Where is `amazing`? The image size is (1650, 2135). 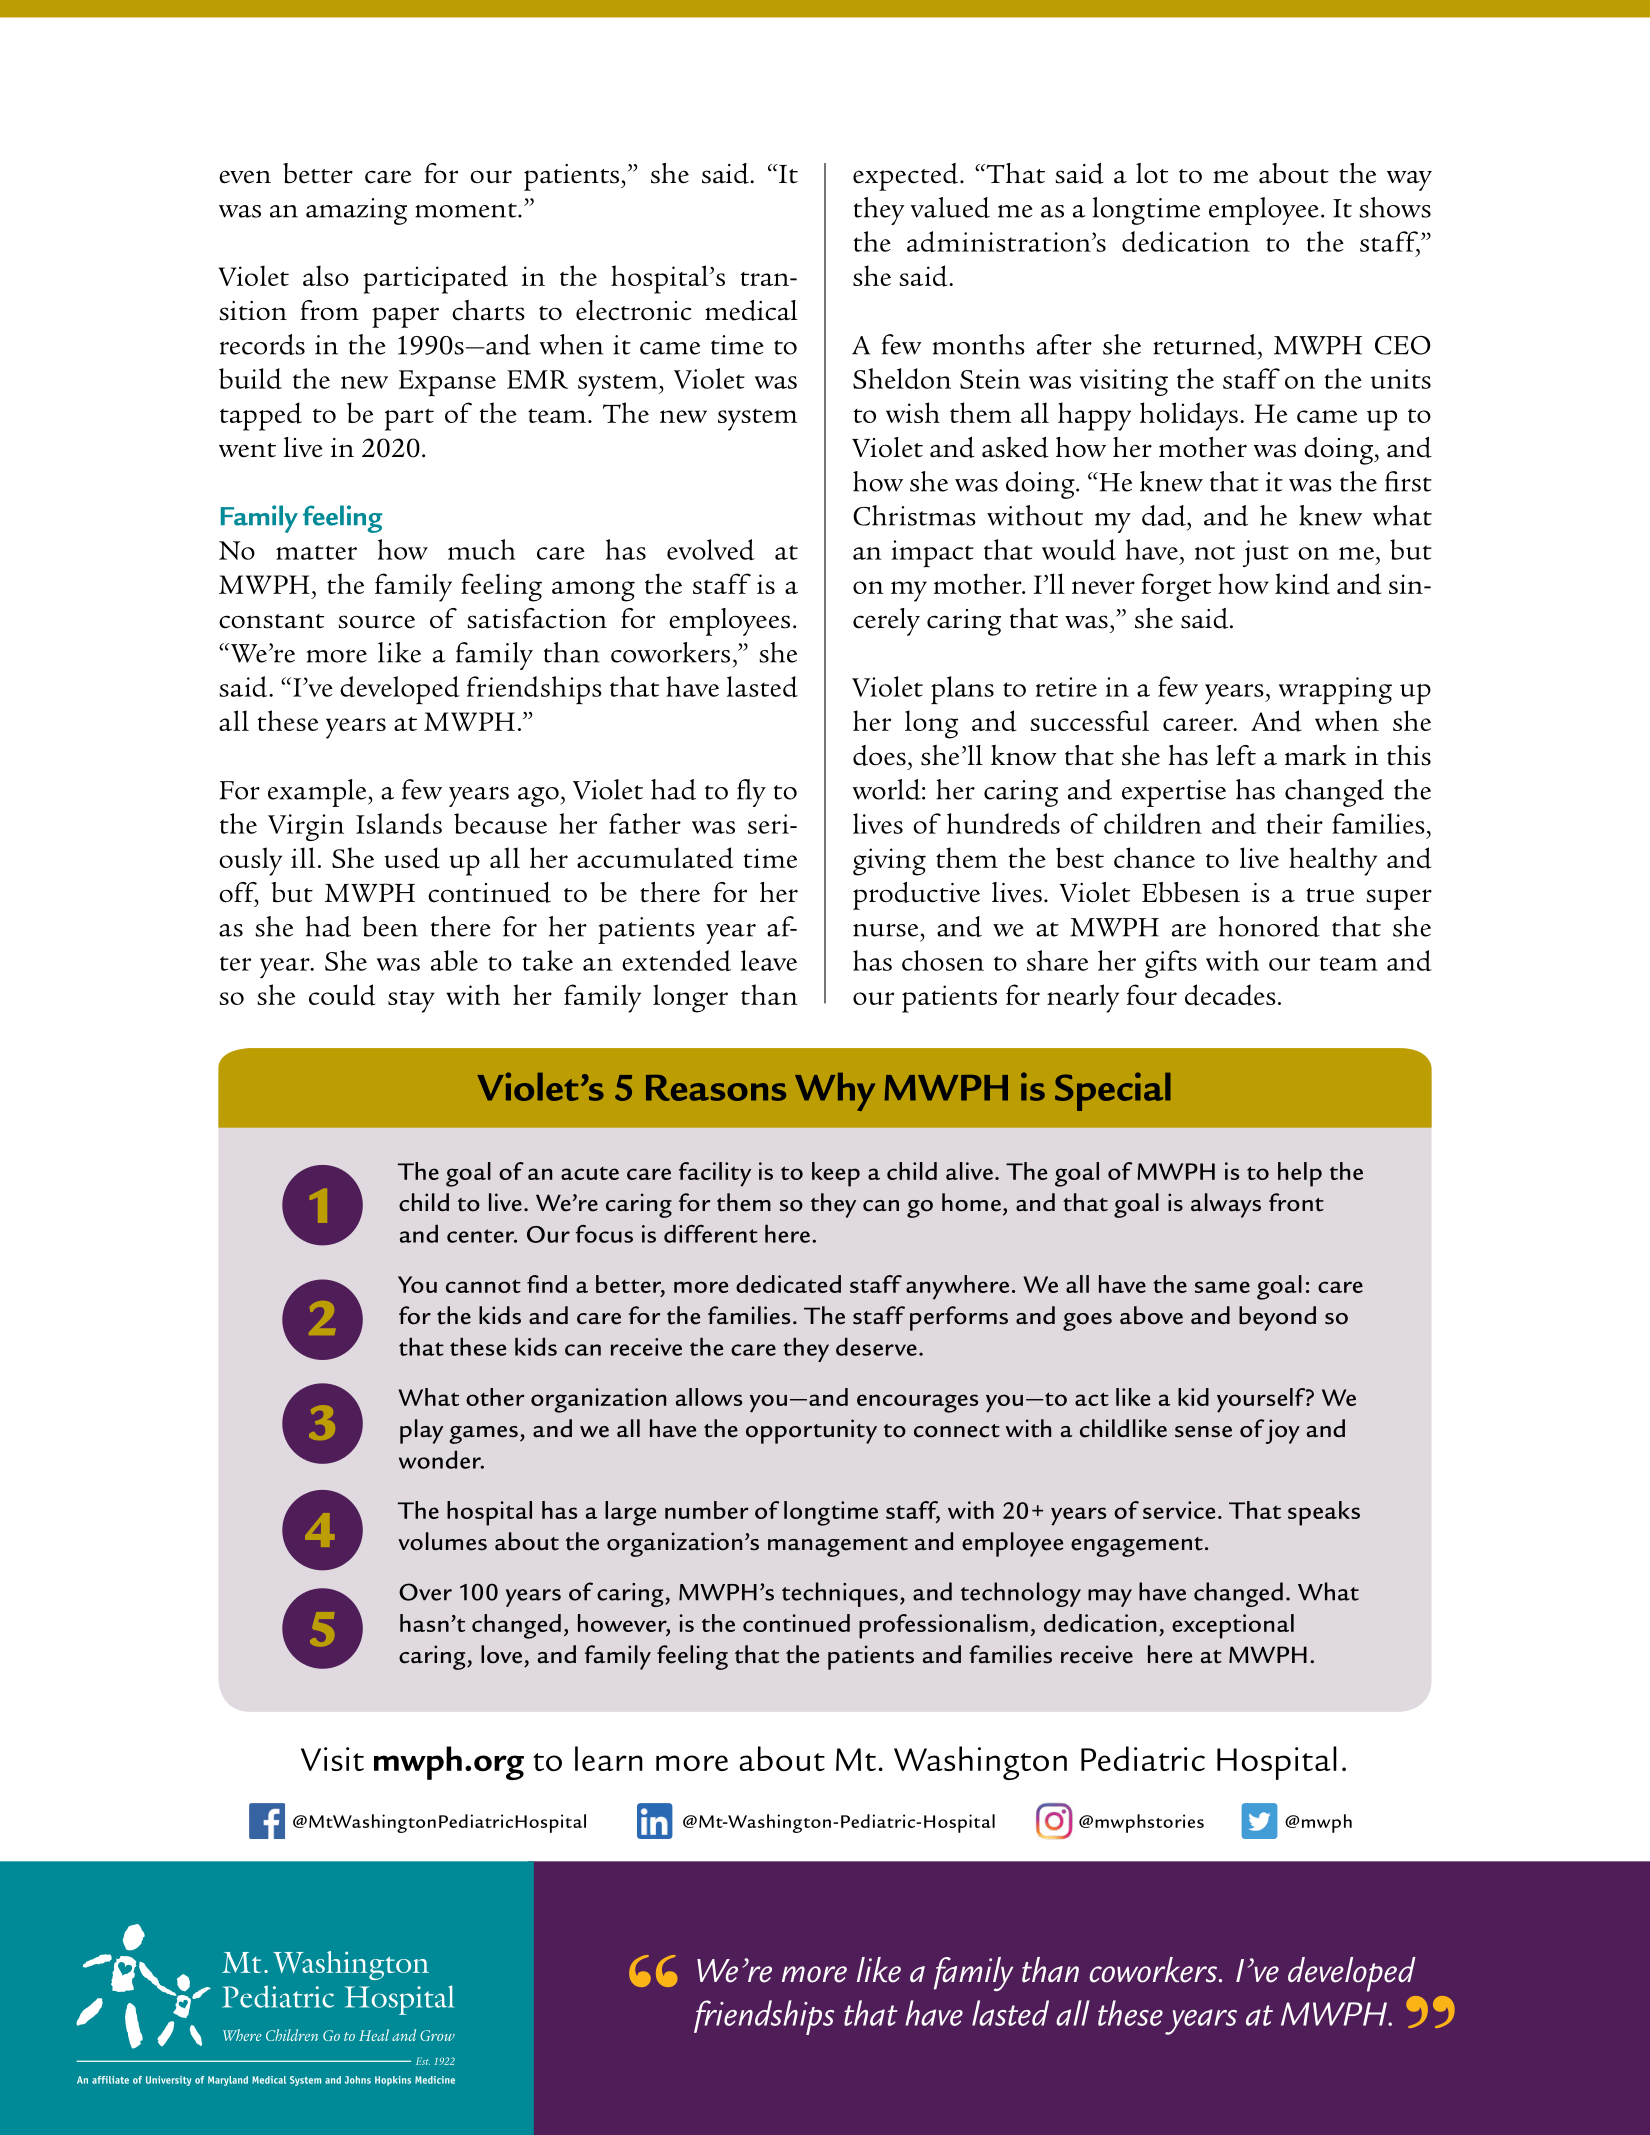
amazing is located at coordinates (356, 211).
